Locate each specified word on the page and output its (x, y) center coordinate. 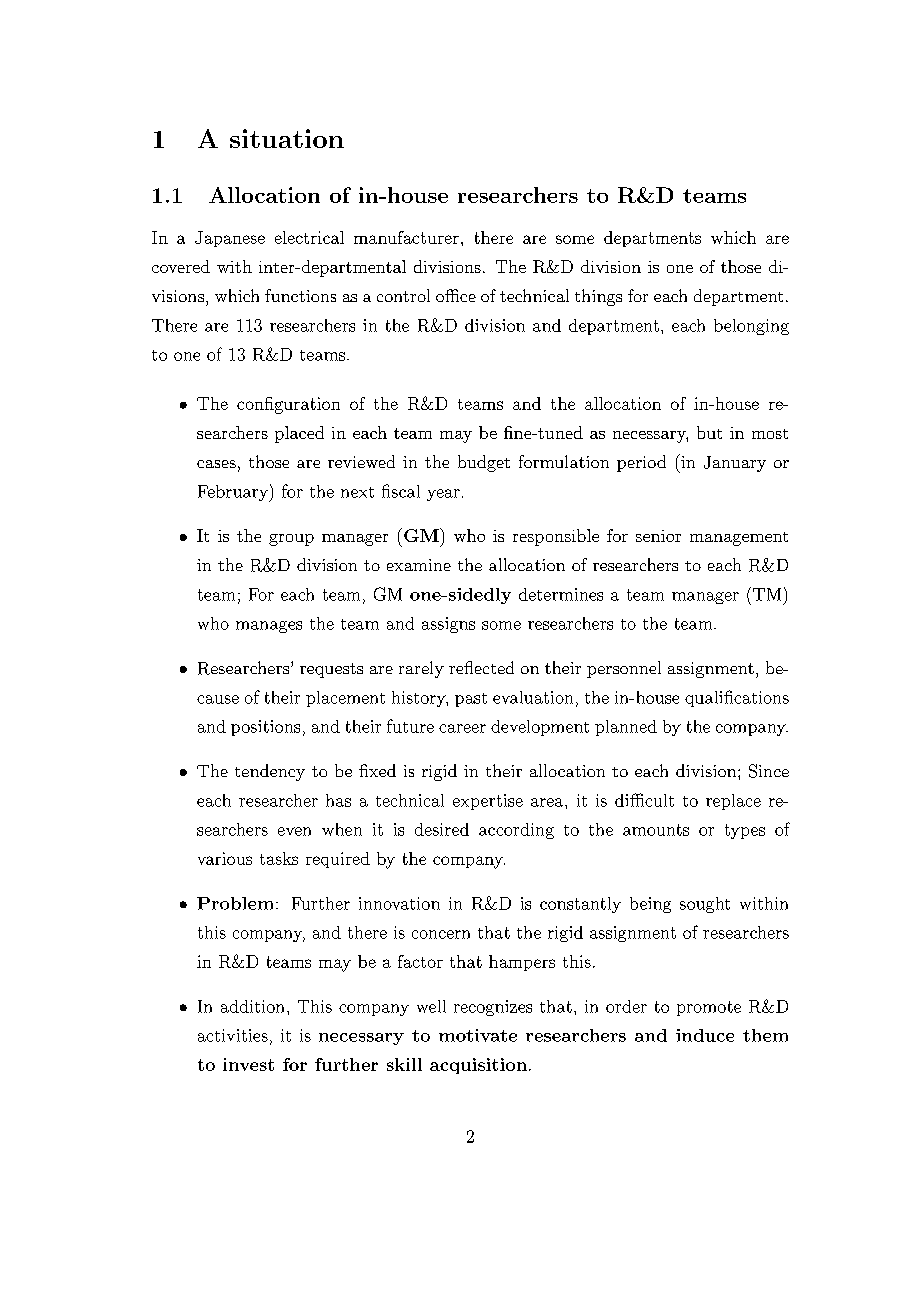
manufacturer (406, 237)
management (739, 539)
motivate (478, 1035)
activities (233, 1035)
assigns (448, 625)
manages (269, 627)
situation (287, 138)
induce (705, 1035)
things (598, 297)
